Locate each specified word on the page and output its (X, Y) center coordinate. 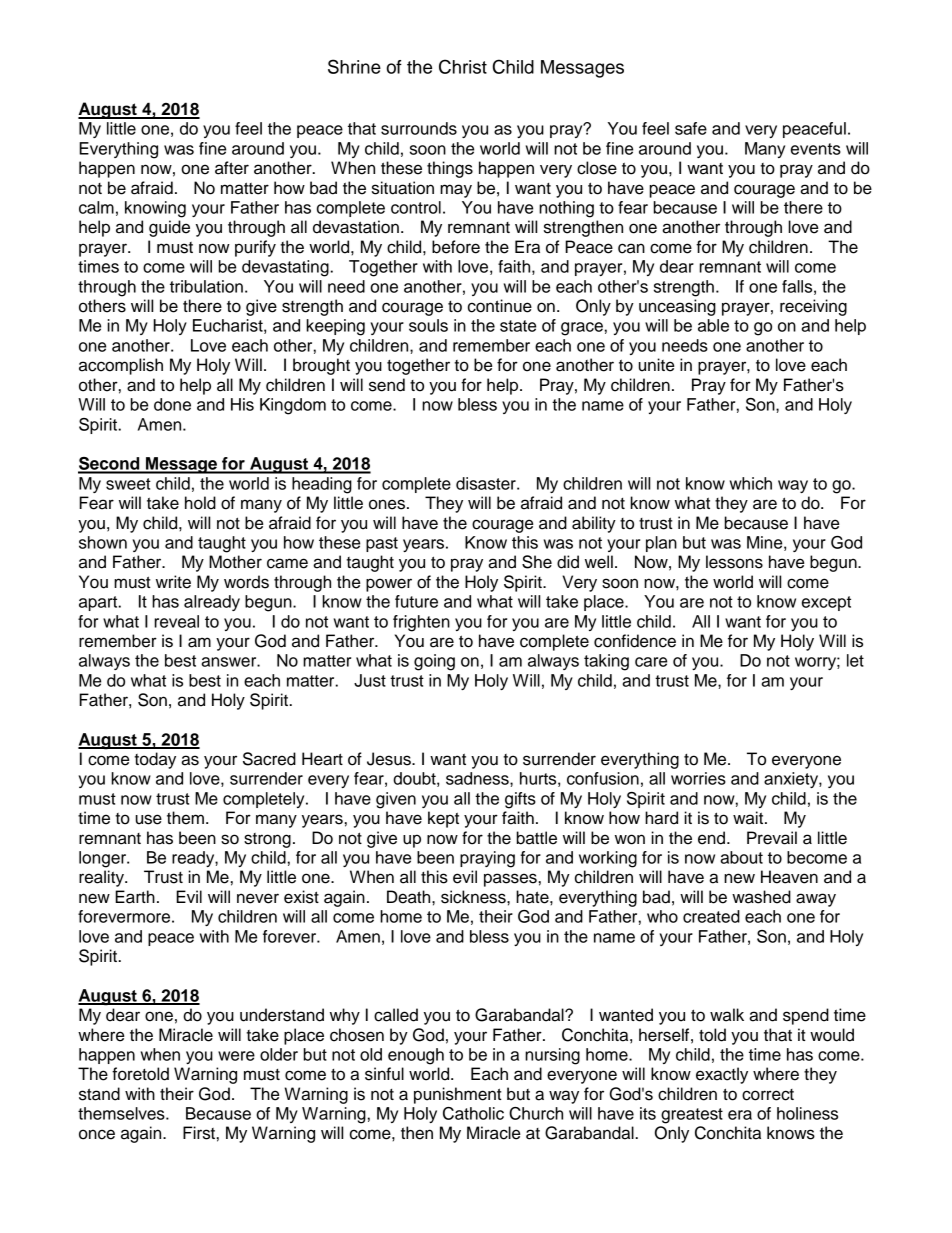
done (172, 404)
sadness (478, 778)
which (751, 483)
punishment (458, 1095)
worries (698, 778)
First (199, 1133)
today (155, 760)
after (232, 168)
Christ (463, 66)
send (387, 385)
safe (691, 128)
